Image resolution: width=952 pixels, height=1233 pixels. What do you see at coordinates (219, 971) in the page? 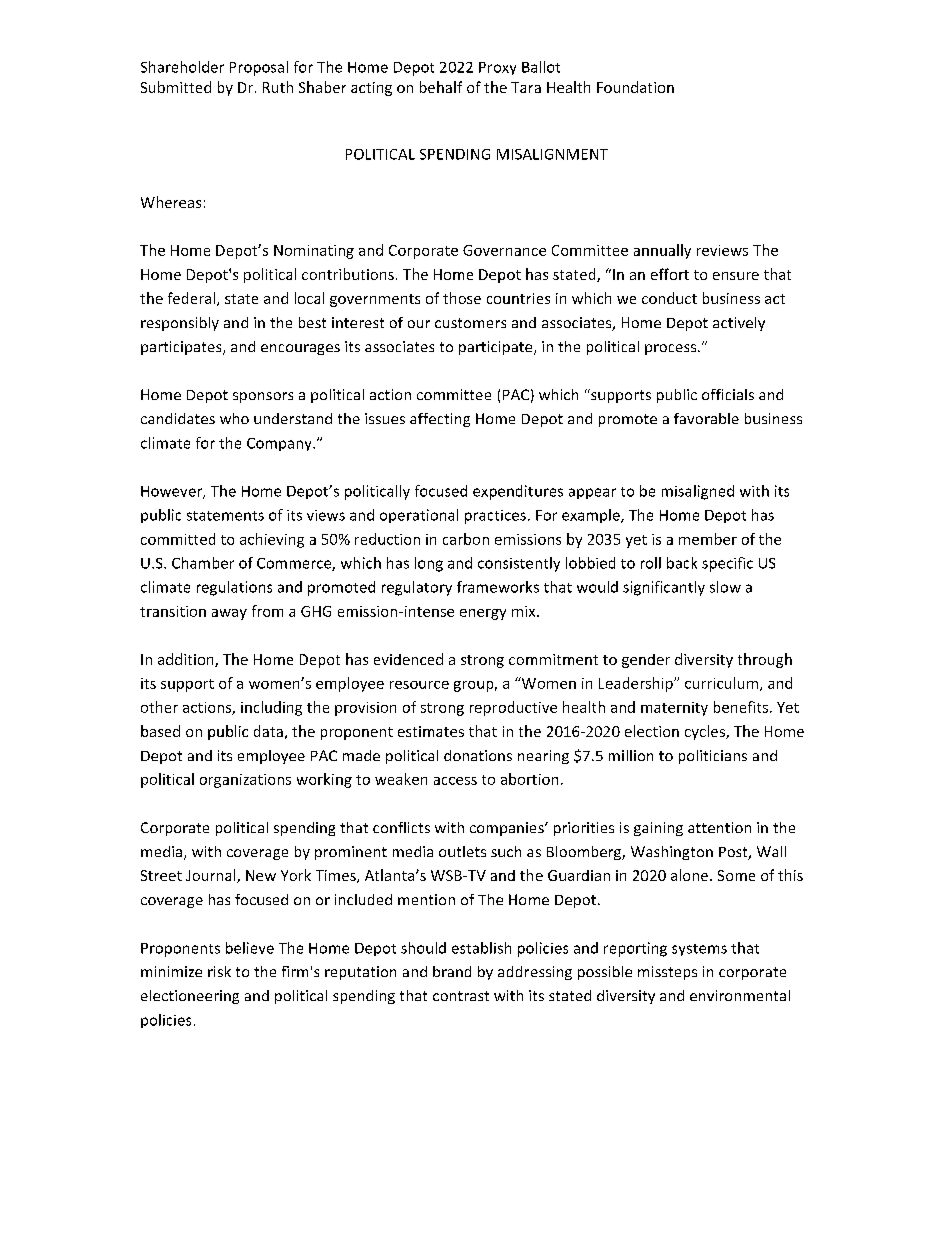
I see `risk` at bounding box center [219, 971].
